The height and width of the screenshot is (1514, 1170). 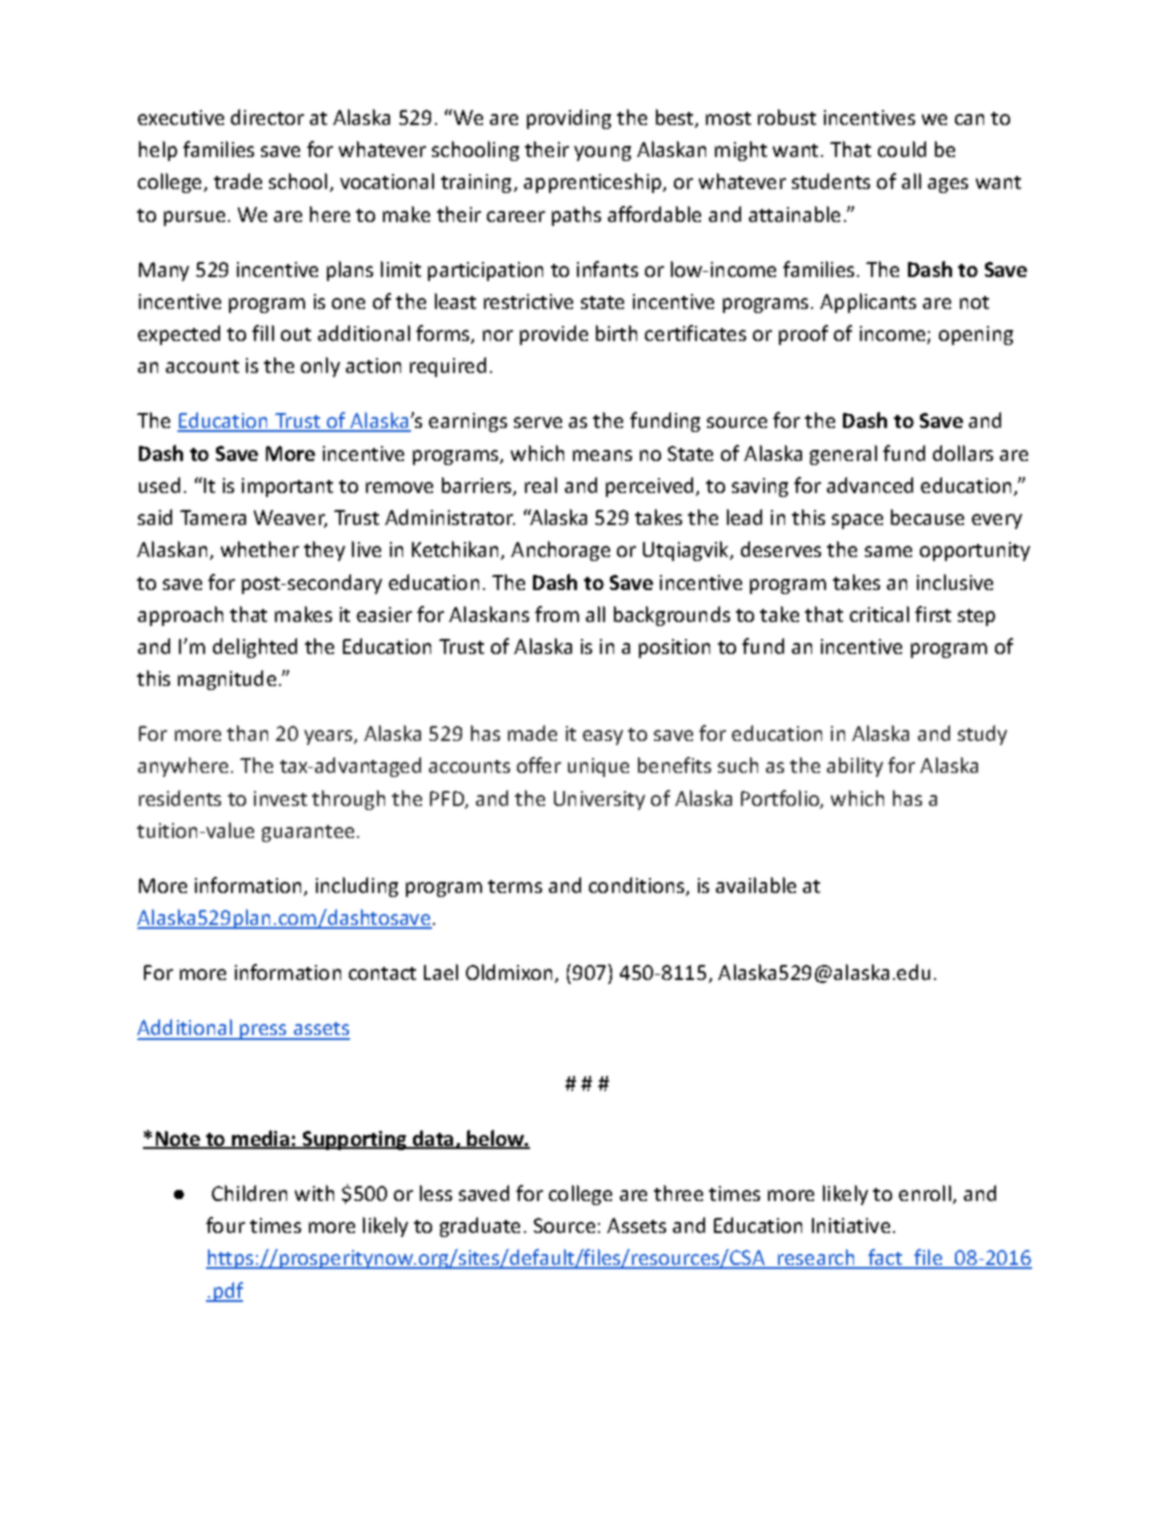 I want to click on graduate, so click(x=480, y=1227).
